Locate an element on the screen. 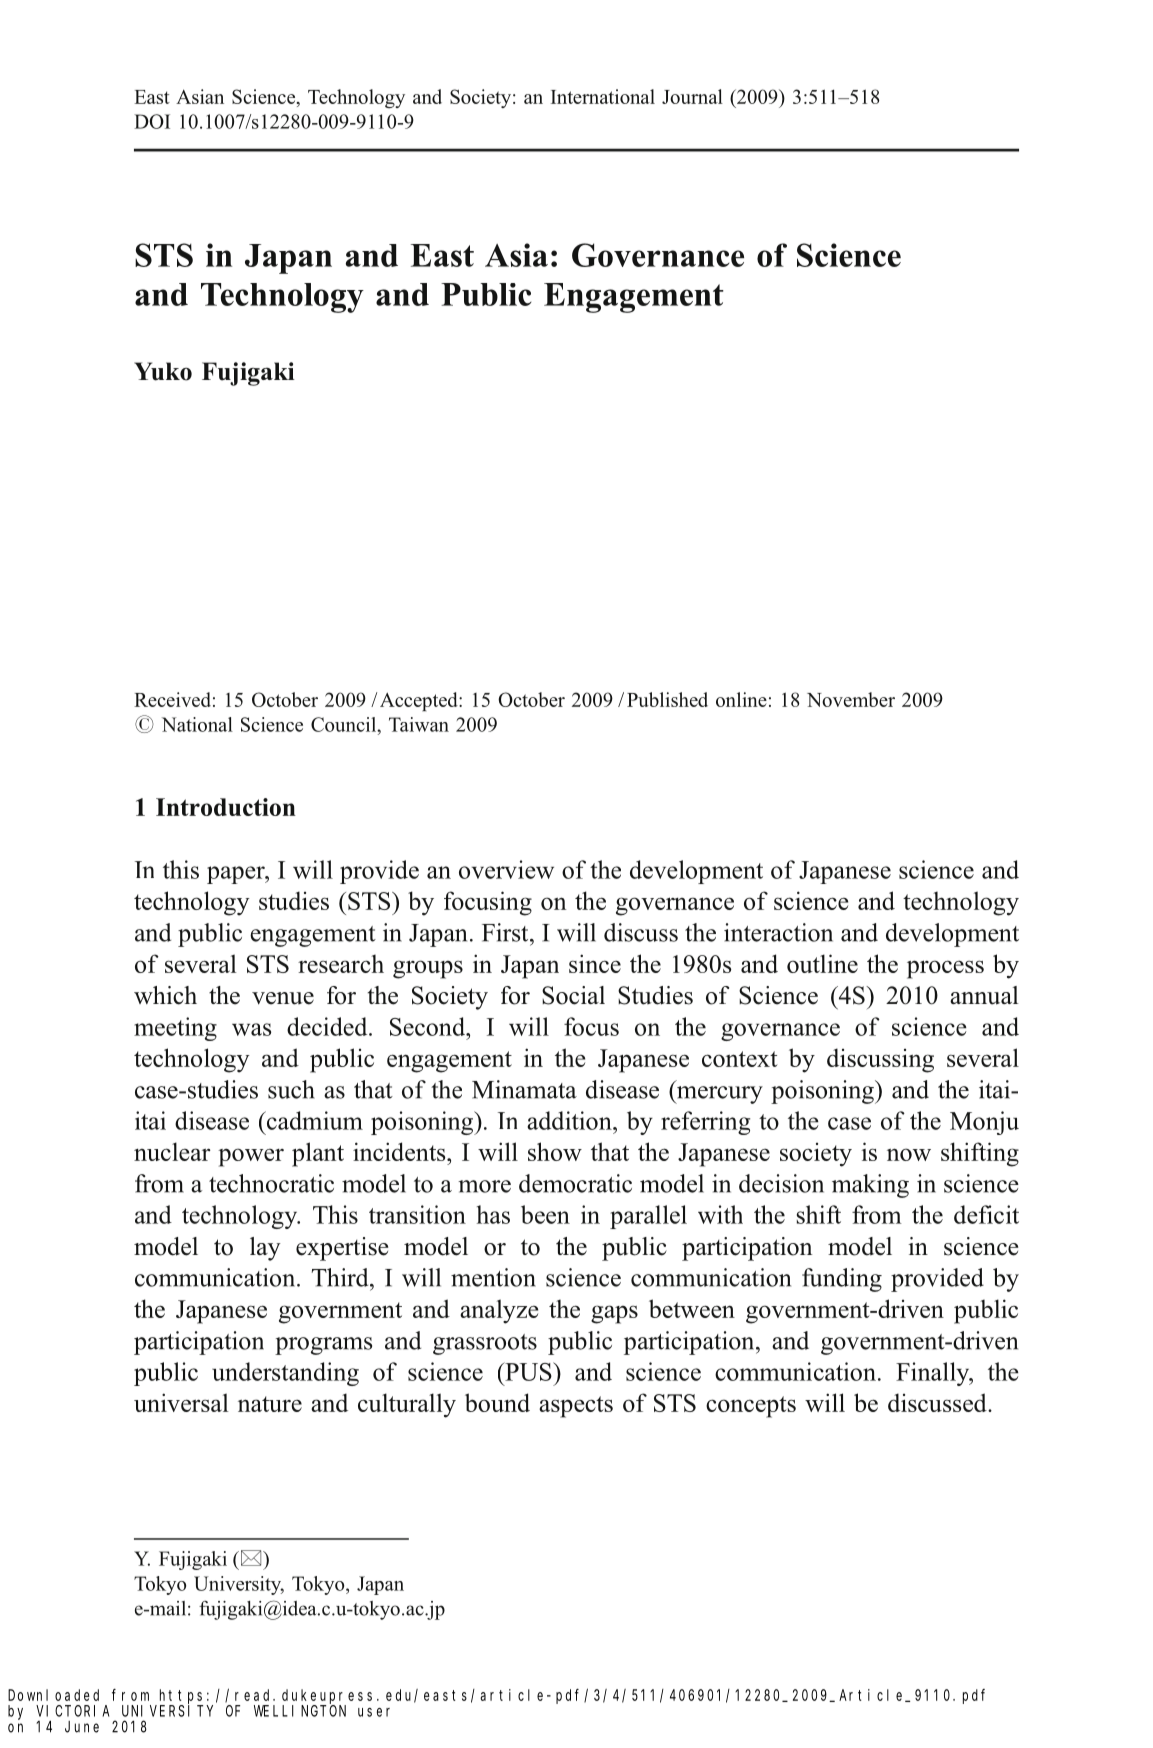 The height and width of the screenshot is (1748, 1153). show is located at coordinates (555, 1151).
